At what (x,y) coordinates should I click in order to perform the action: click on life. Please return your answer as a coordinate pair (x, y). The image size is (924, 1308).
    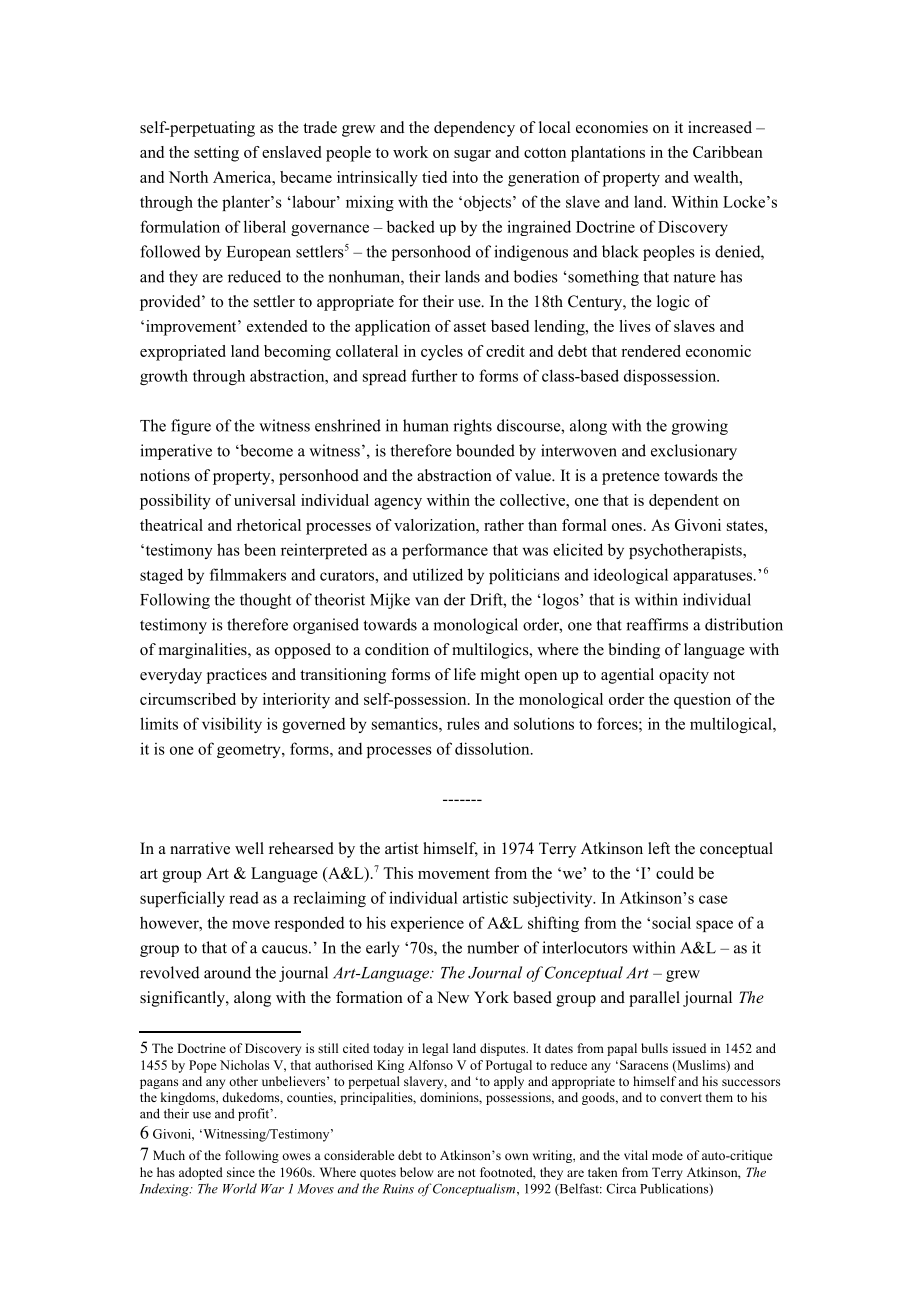
    Looking at the image, I should click on (465, 674).
